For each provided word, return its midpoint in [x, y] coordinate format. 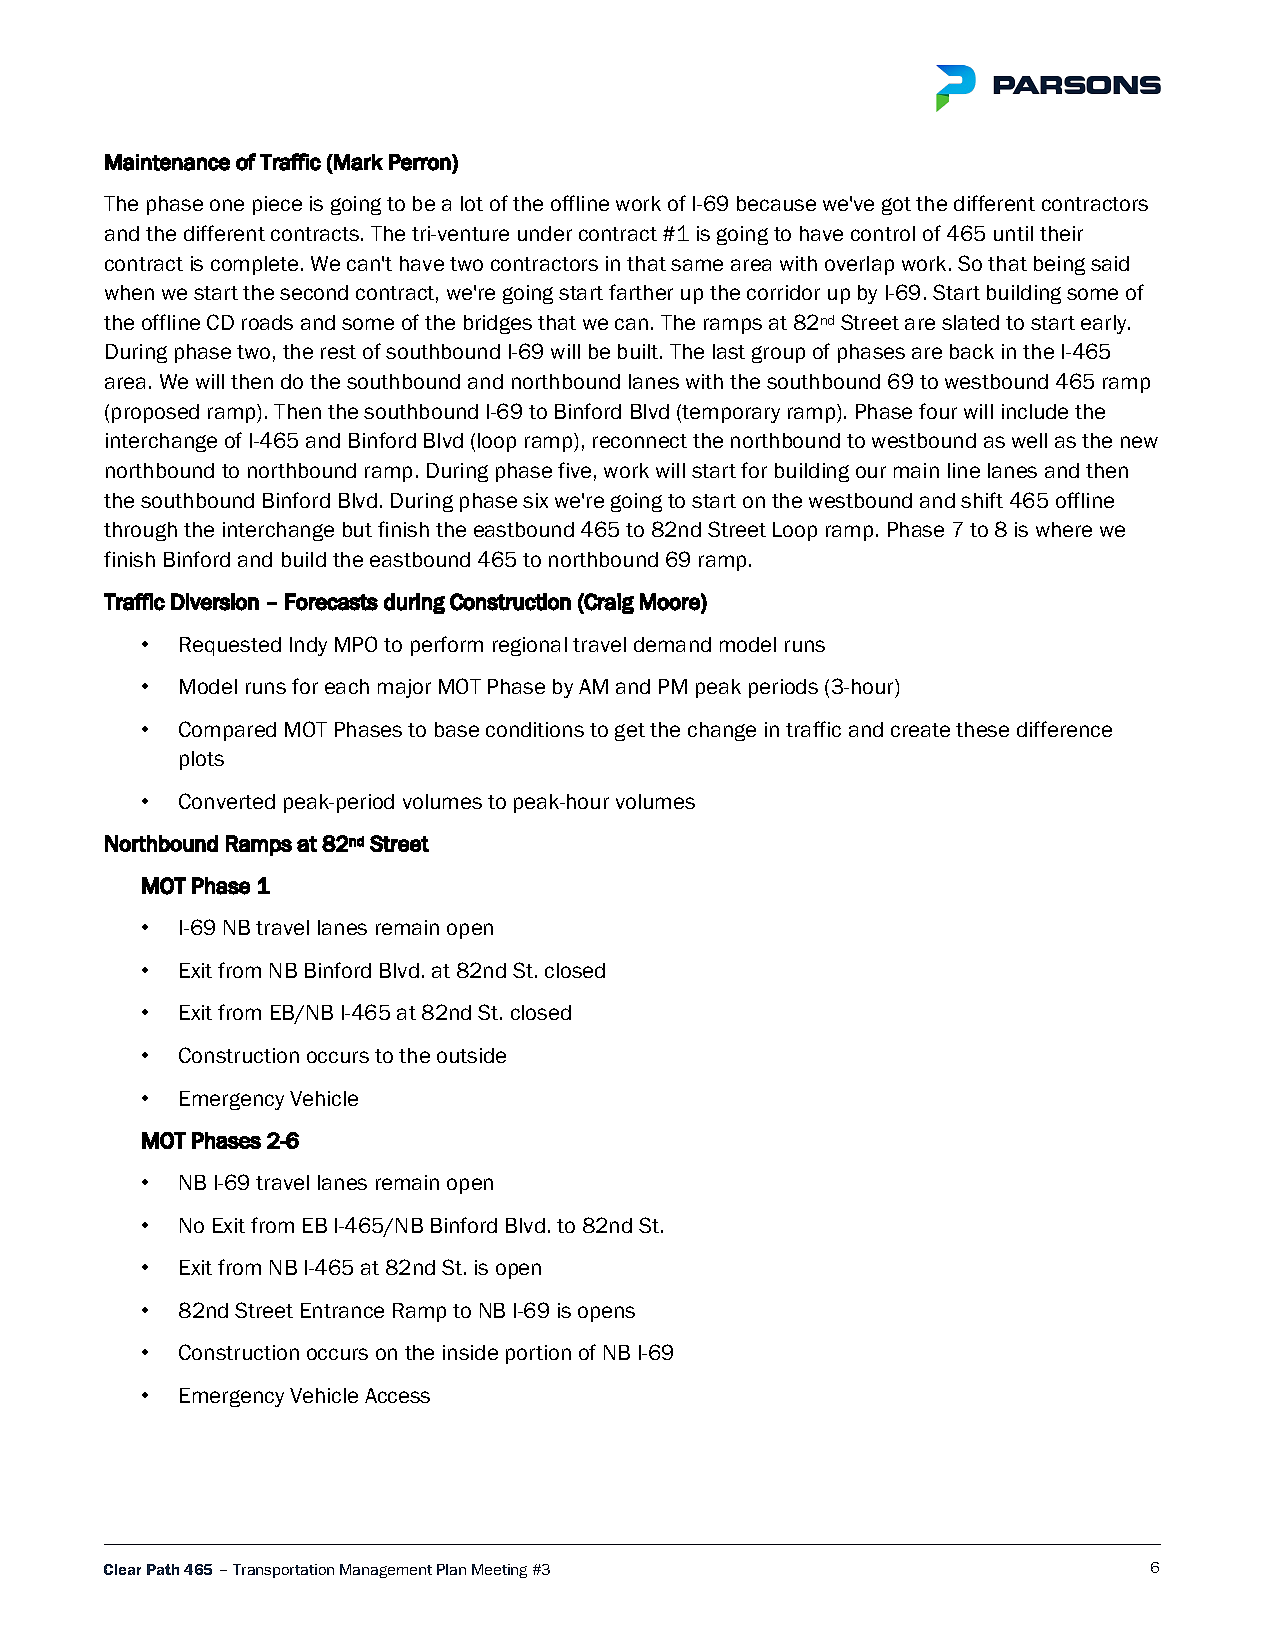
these [982, 729]
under [545, 233]
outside [471, 1055]
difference [1064, 729]
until [1013, 233]
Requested [230, 646]
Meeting [499, 1571]
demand [672, 644]
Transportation [283, 1571]
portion [538, 1354]
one [227, 205]
